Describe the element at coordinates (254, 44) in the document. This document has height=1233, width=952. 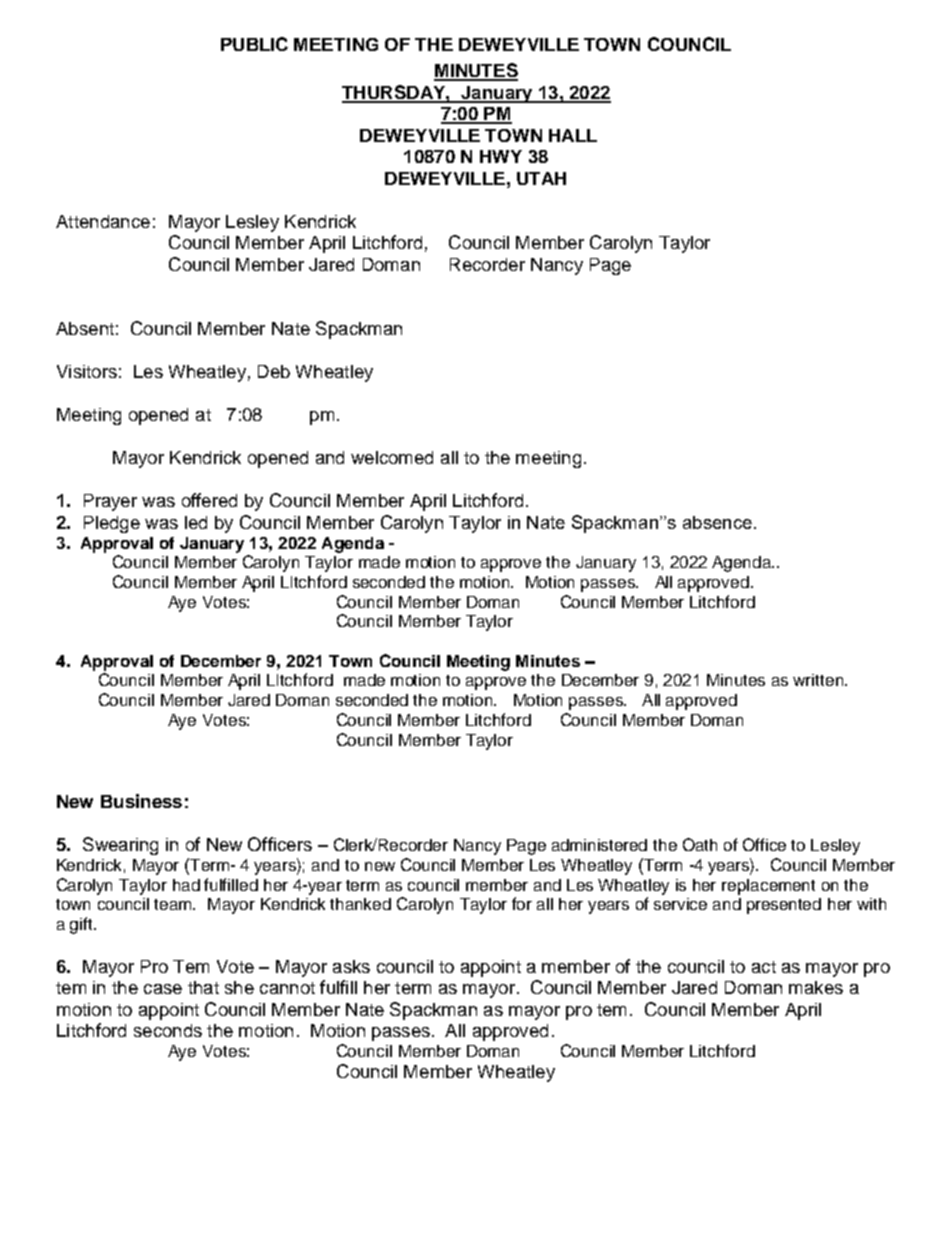
I see `PUBLIC` at that location.
